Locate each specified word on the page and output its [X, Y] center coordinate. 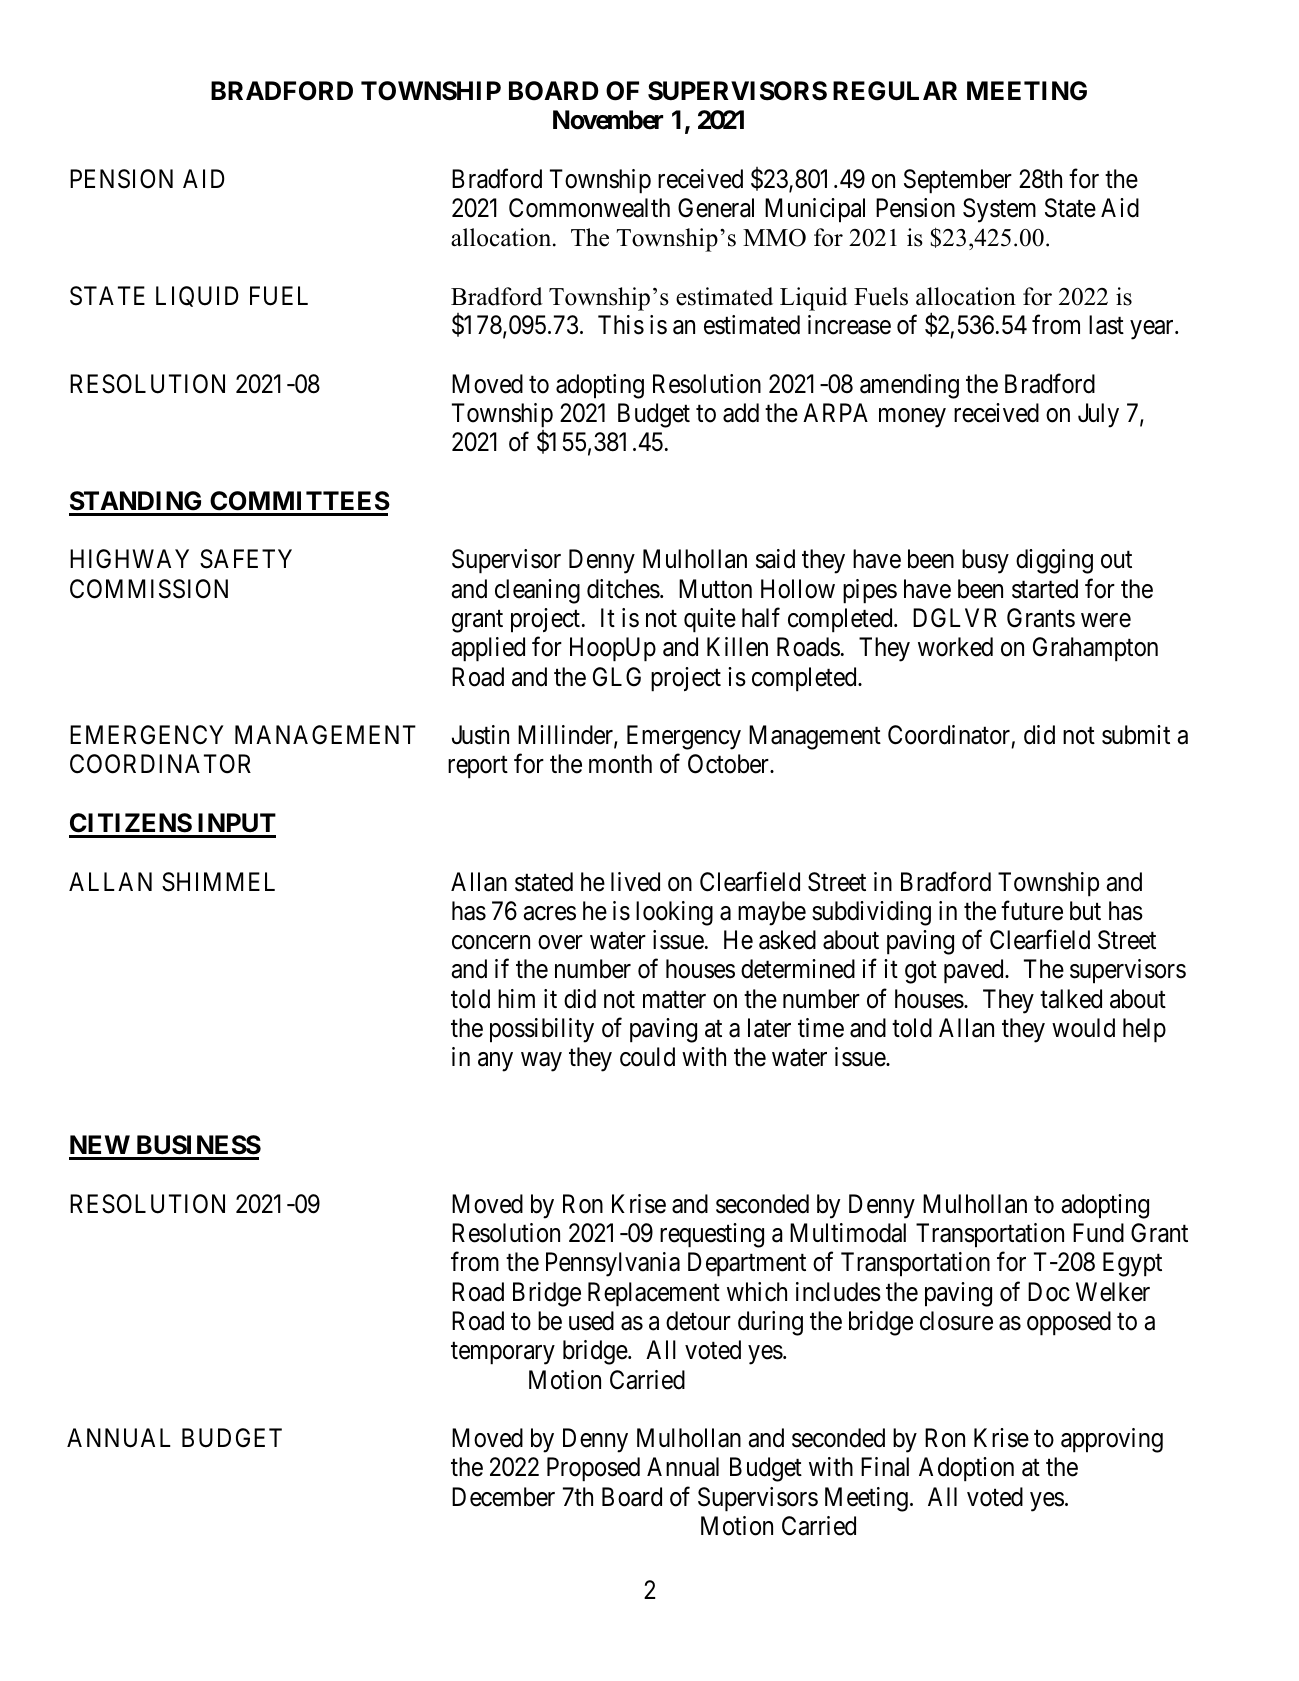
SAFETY [246, 559]
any [495, 1062]
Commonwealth [589, 208]
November [608, 120]
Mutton [715, 589]
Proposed [593, 1469]
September [958, 181]
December [503, 1497]
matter [674, 1000]
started [1045, 589]
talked [1071, 999]
